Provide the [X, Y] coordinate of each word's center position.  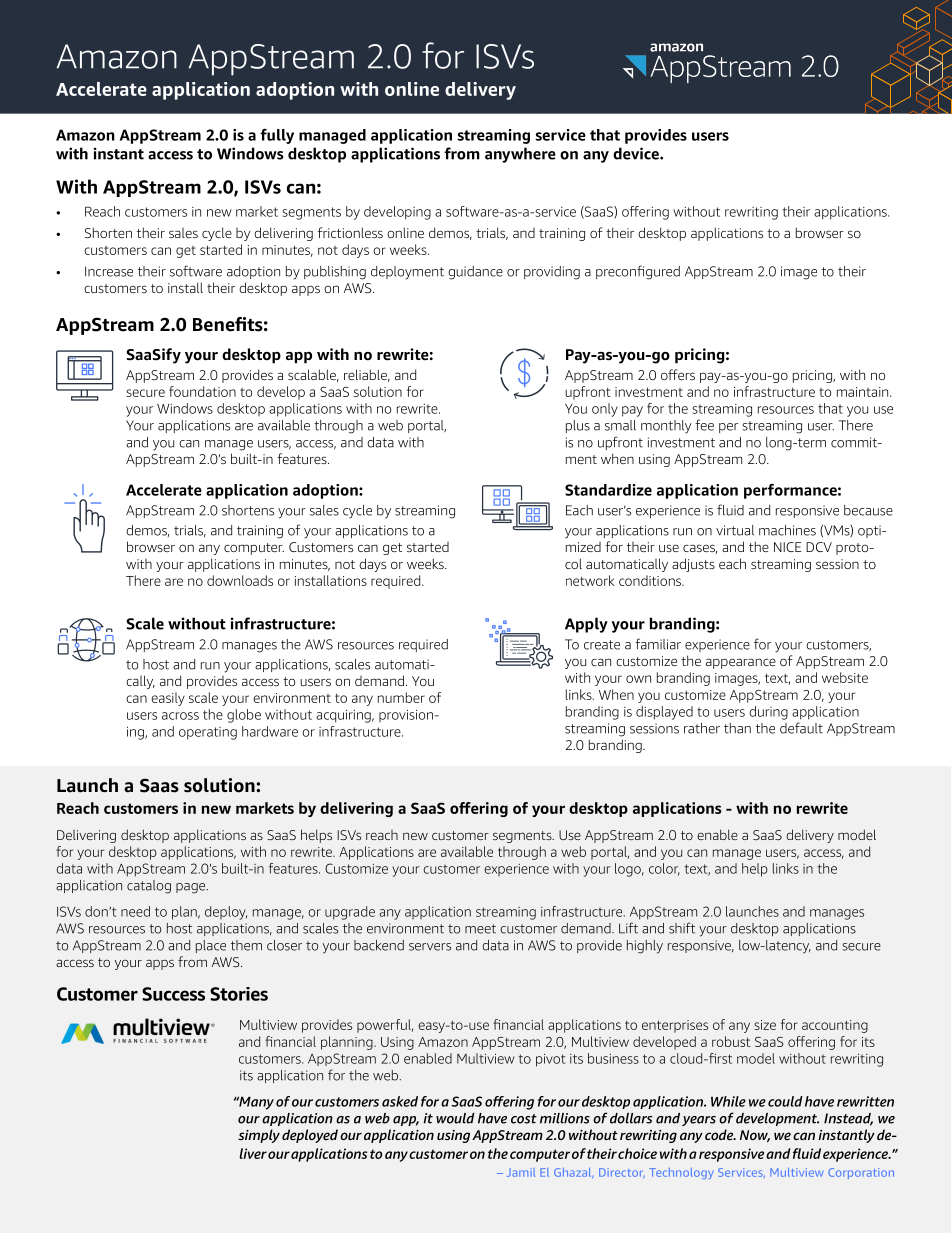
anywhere [520, 155]
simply [259, 1136]
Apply [586, 625]
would [455, 1118]
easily [168, 699]
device [637, 153]
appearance [741, 663]
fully [277, 136]
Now [755, 1136]
